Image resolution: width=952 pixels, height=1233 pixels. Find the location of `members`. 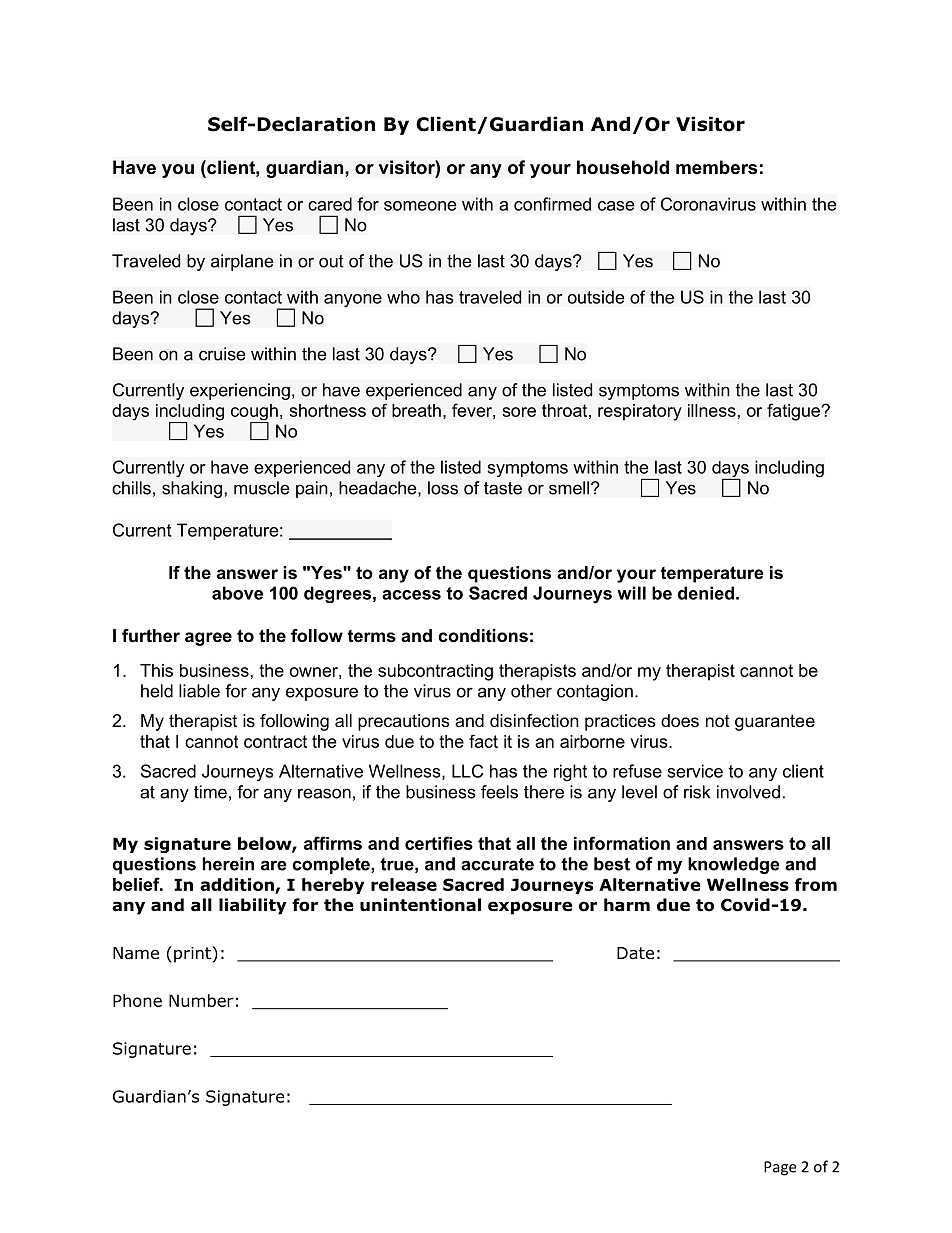

members is located at coordinates (716, 167).
